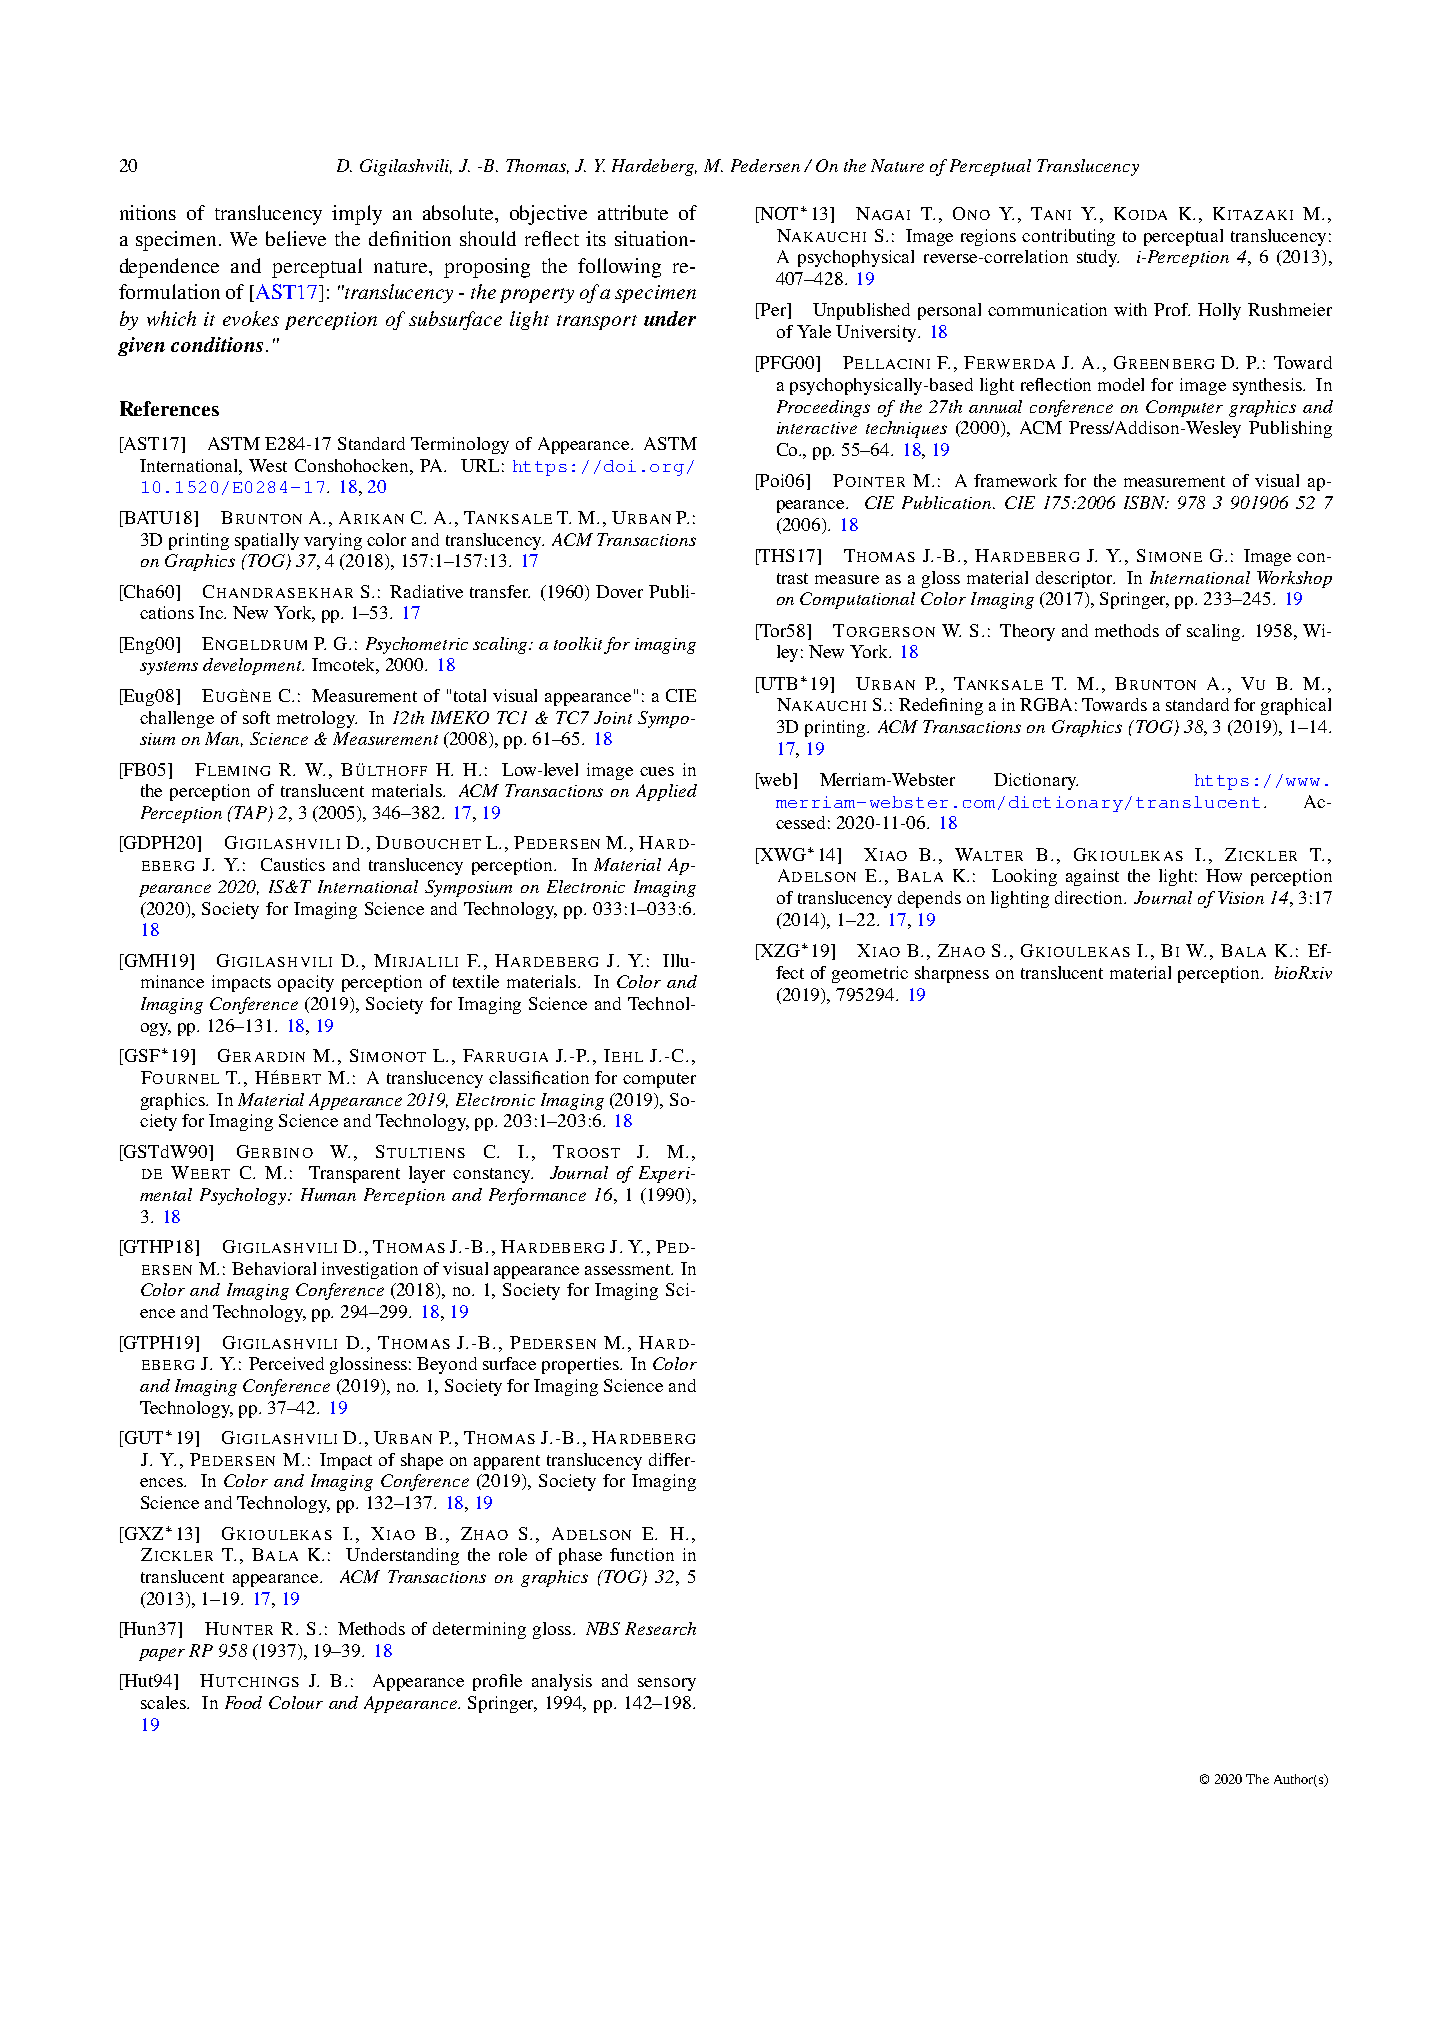  What do you see at coordinates (870, 974) in the screenshot?
I see `geometric` at bounding box center [870, 974].
